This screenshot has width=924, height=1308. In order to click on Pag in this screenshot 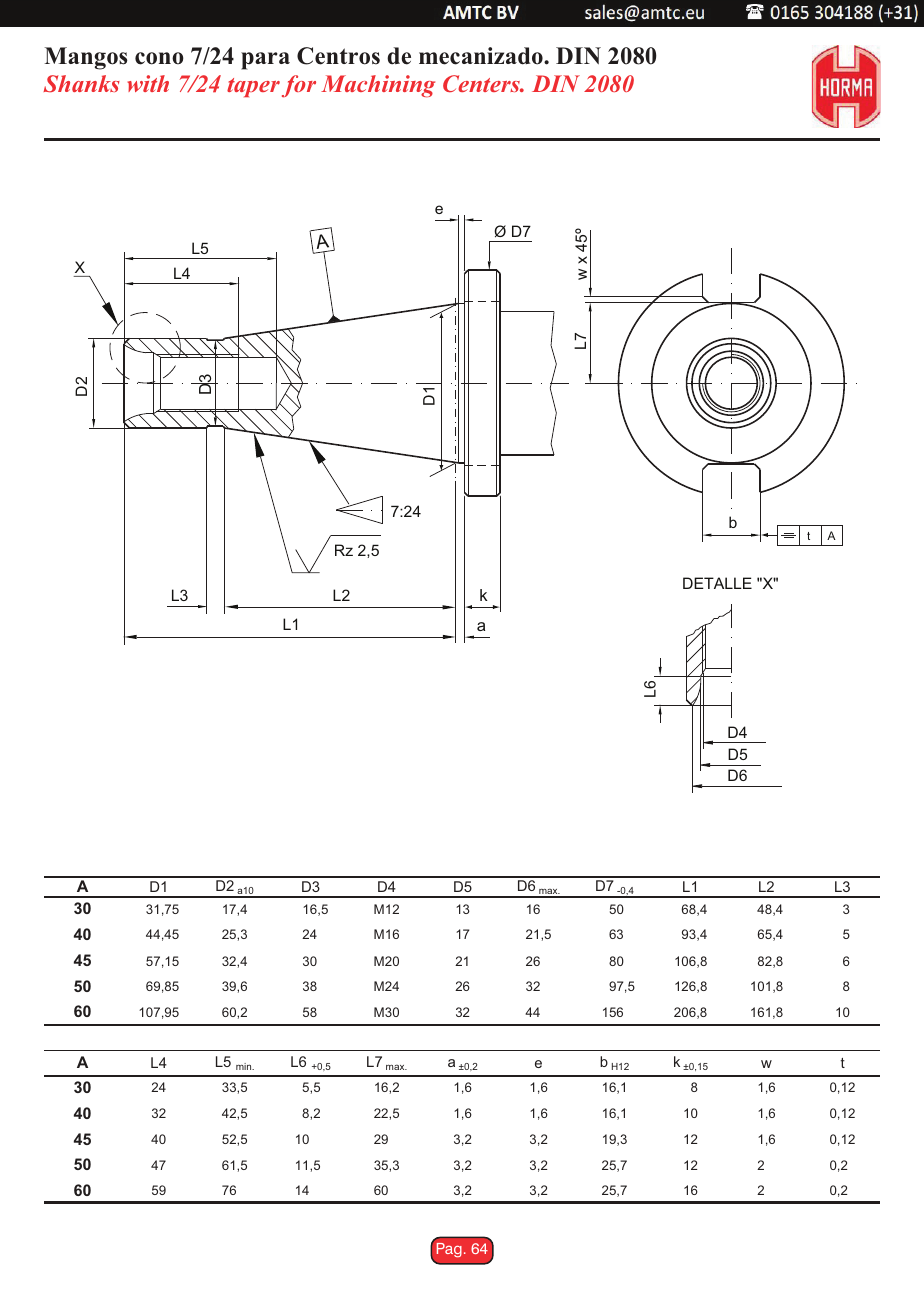, I will do `click(449, 1250)`.
